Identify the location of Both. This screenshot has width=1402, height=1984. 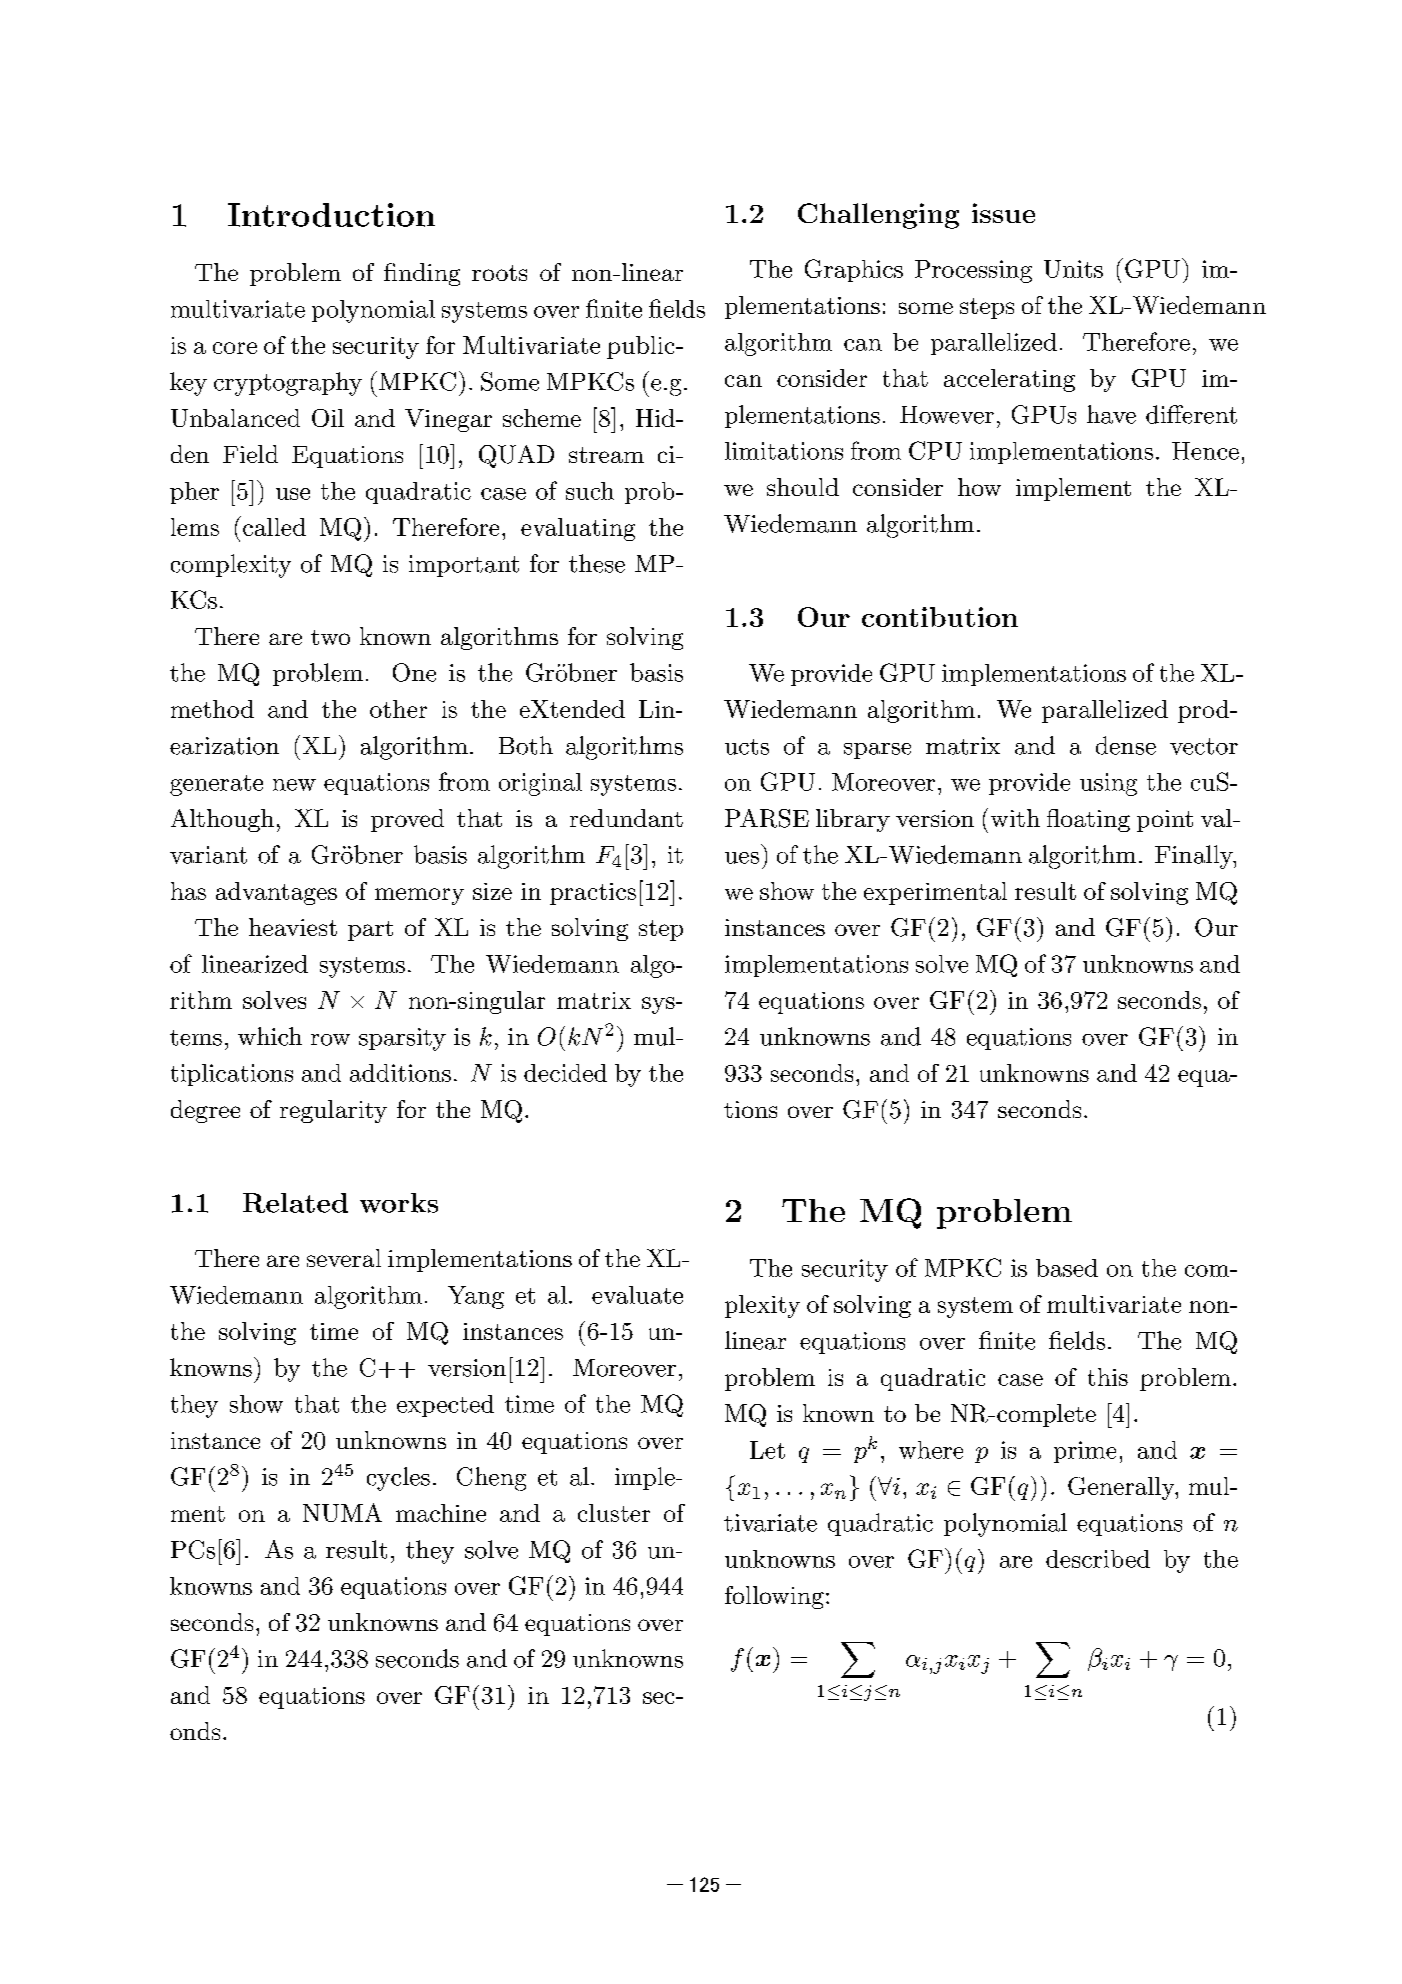
(526, 745).
